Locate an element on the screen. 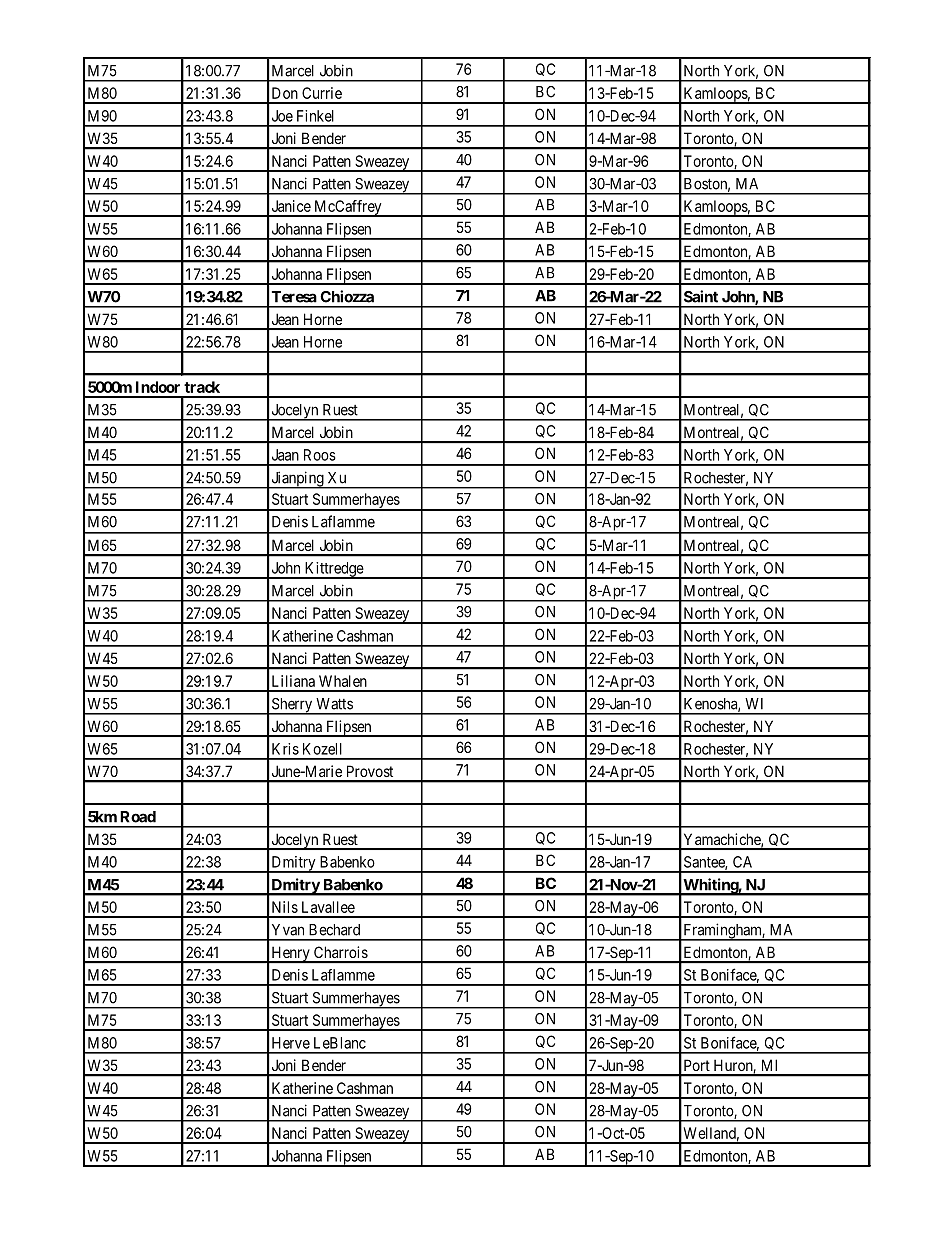 Image resolution: width=952 pixels, height=1233 pixels. track is located at coordinates (202, 387).
